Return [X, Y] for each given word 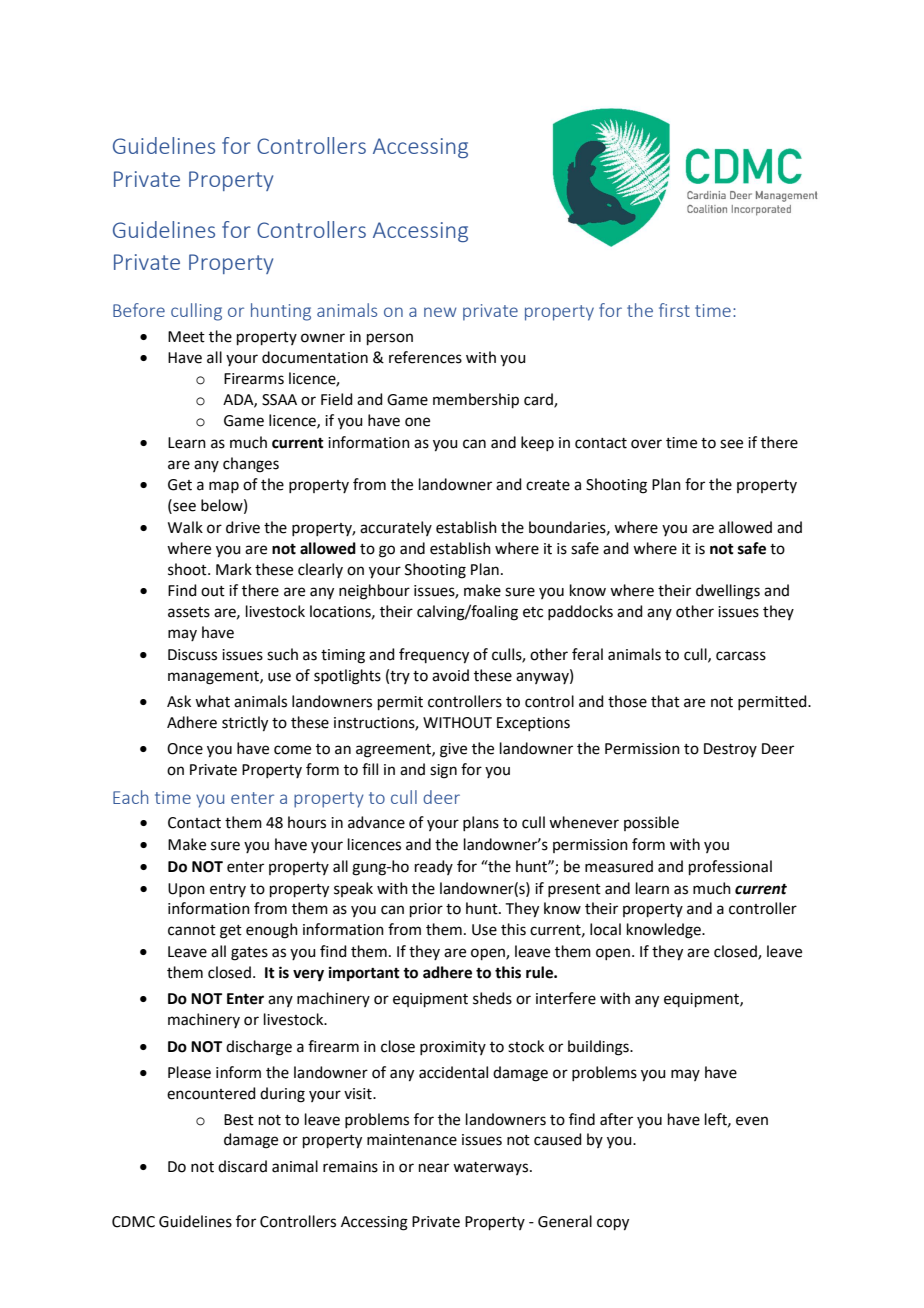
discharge [259, 1048]
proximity [453, 1048]
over [646, 444]
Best [239, 1120]
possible [651, 823]
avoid [450, 675]
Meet [186, 337]
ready [434, 867]
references [425, 357]
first [674, 310]
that [665, 701]
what [212, 701]
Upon [186, 890]
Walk [185, 527]
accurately [396, 528]
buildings [599, 1048]
